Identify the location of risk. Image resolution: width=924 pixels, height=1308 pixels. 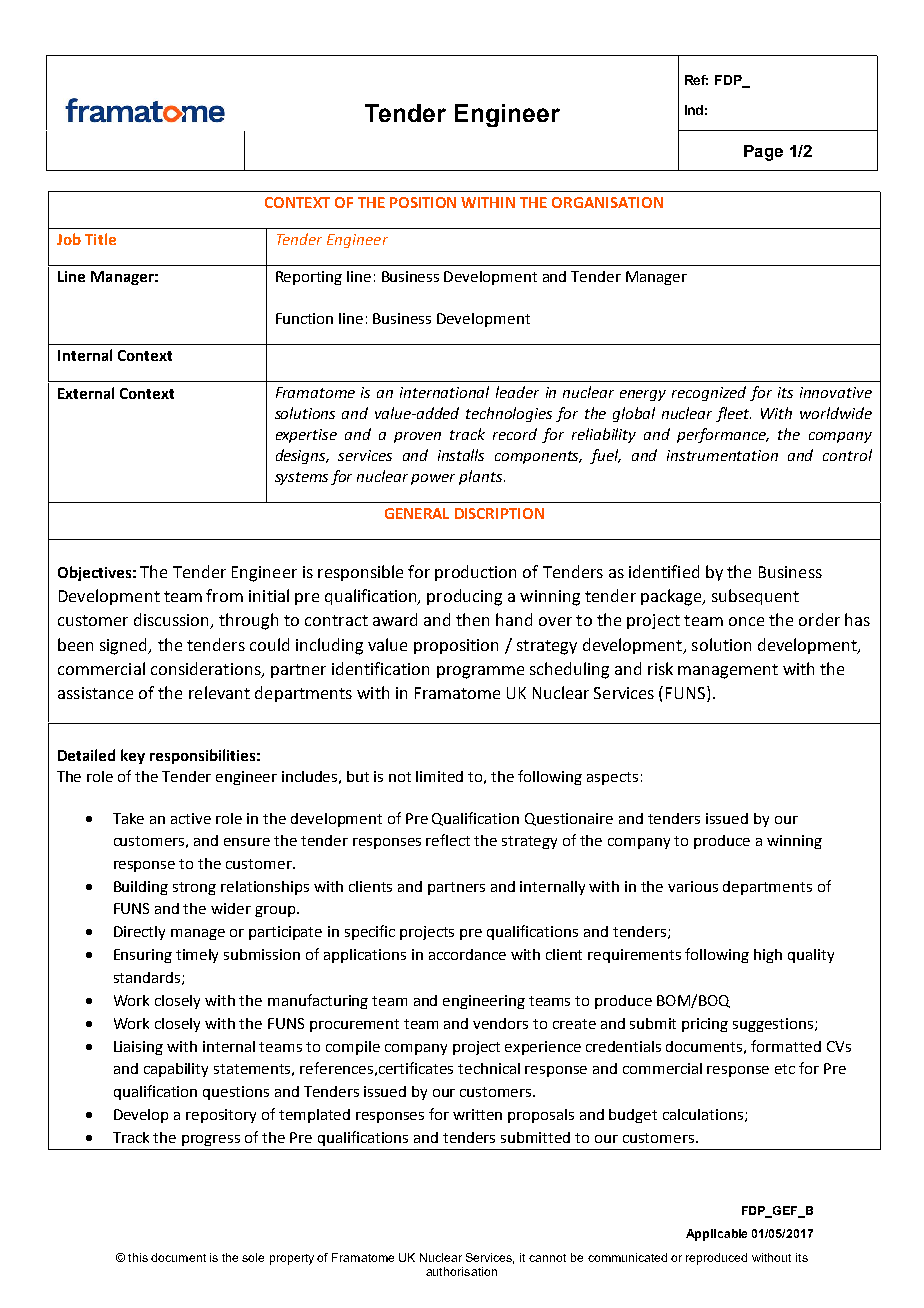
(660, 668).
